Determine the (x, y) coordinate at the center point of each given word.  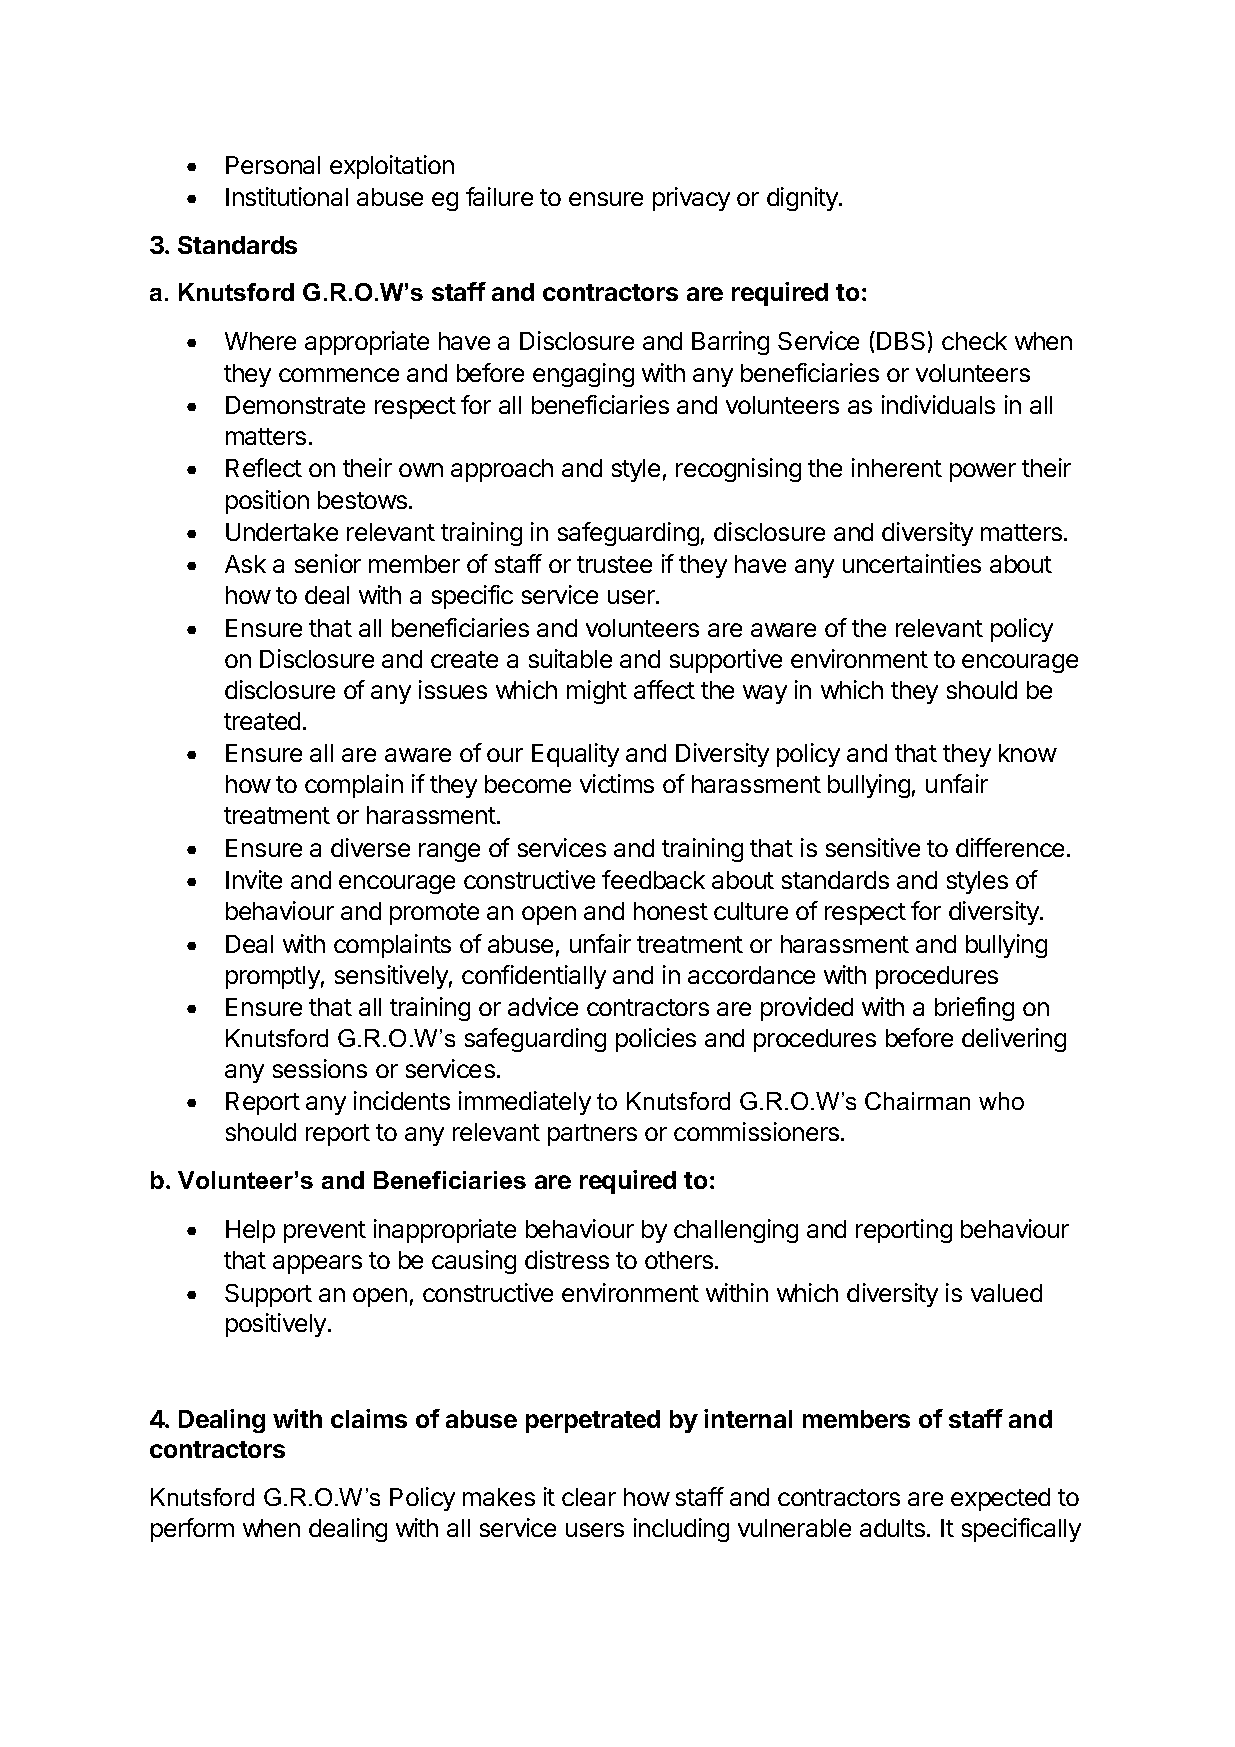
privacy (691, 199)
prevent (325, 1232)
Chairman (917, 1101)
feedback (653, 879)
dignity (803, 199)
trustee (614, 564)
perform (192, 1530)
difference (1010, 847)
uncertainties (912, 563)
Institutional (287, 196)
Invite (254, 879)
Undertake (282, 532)
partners (592, 1135)
